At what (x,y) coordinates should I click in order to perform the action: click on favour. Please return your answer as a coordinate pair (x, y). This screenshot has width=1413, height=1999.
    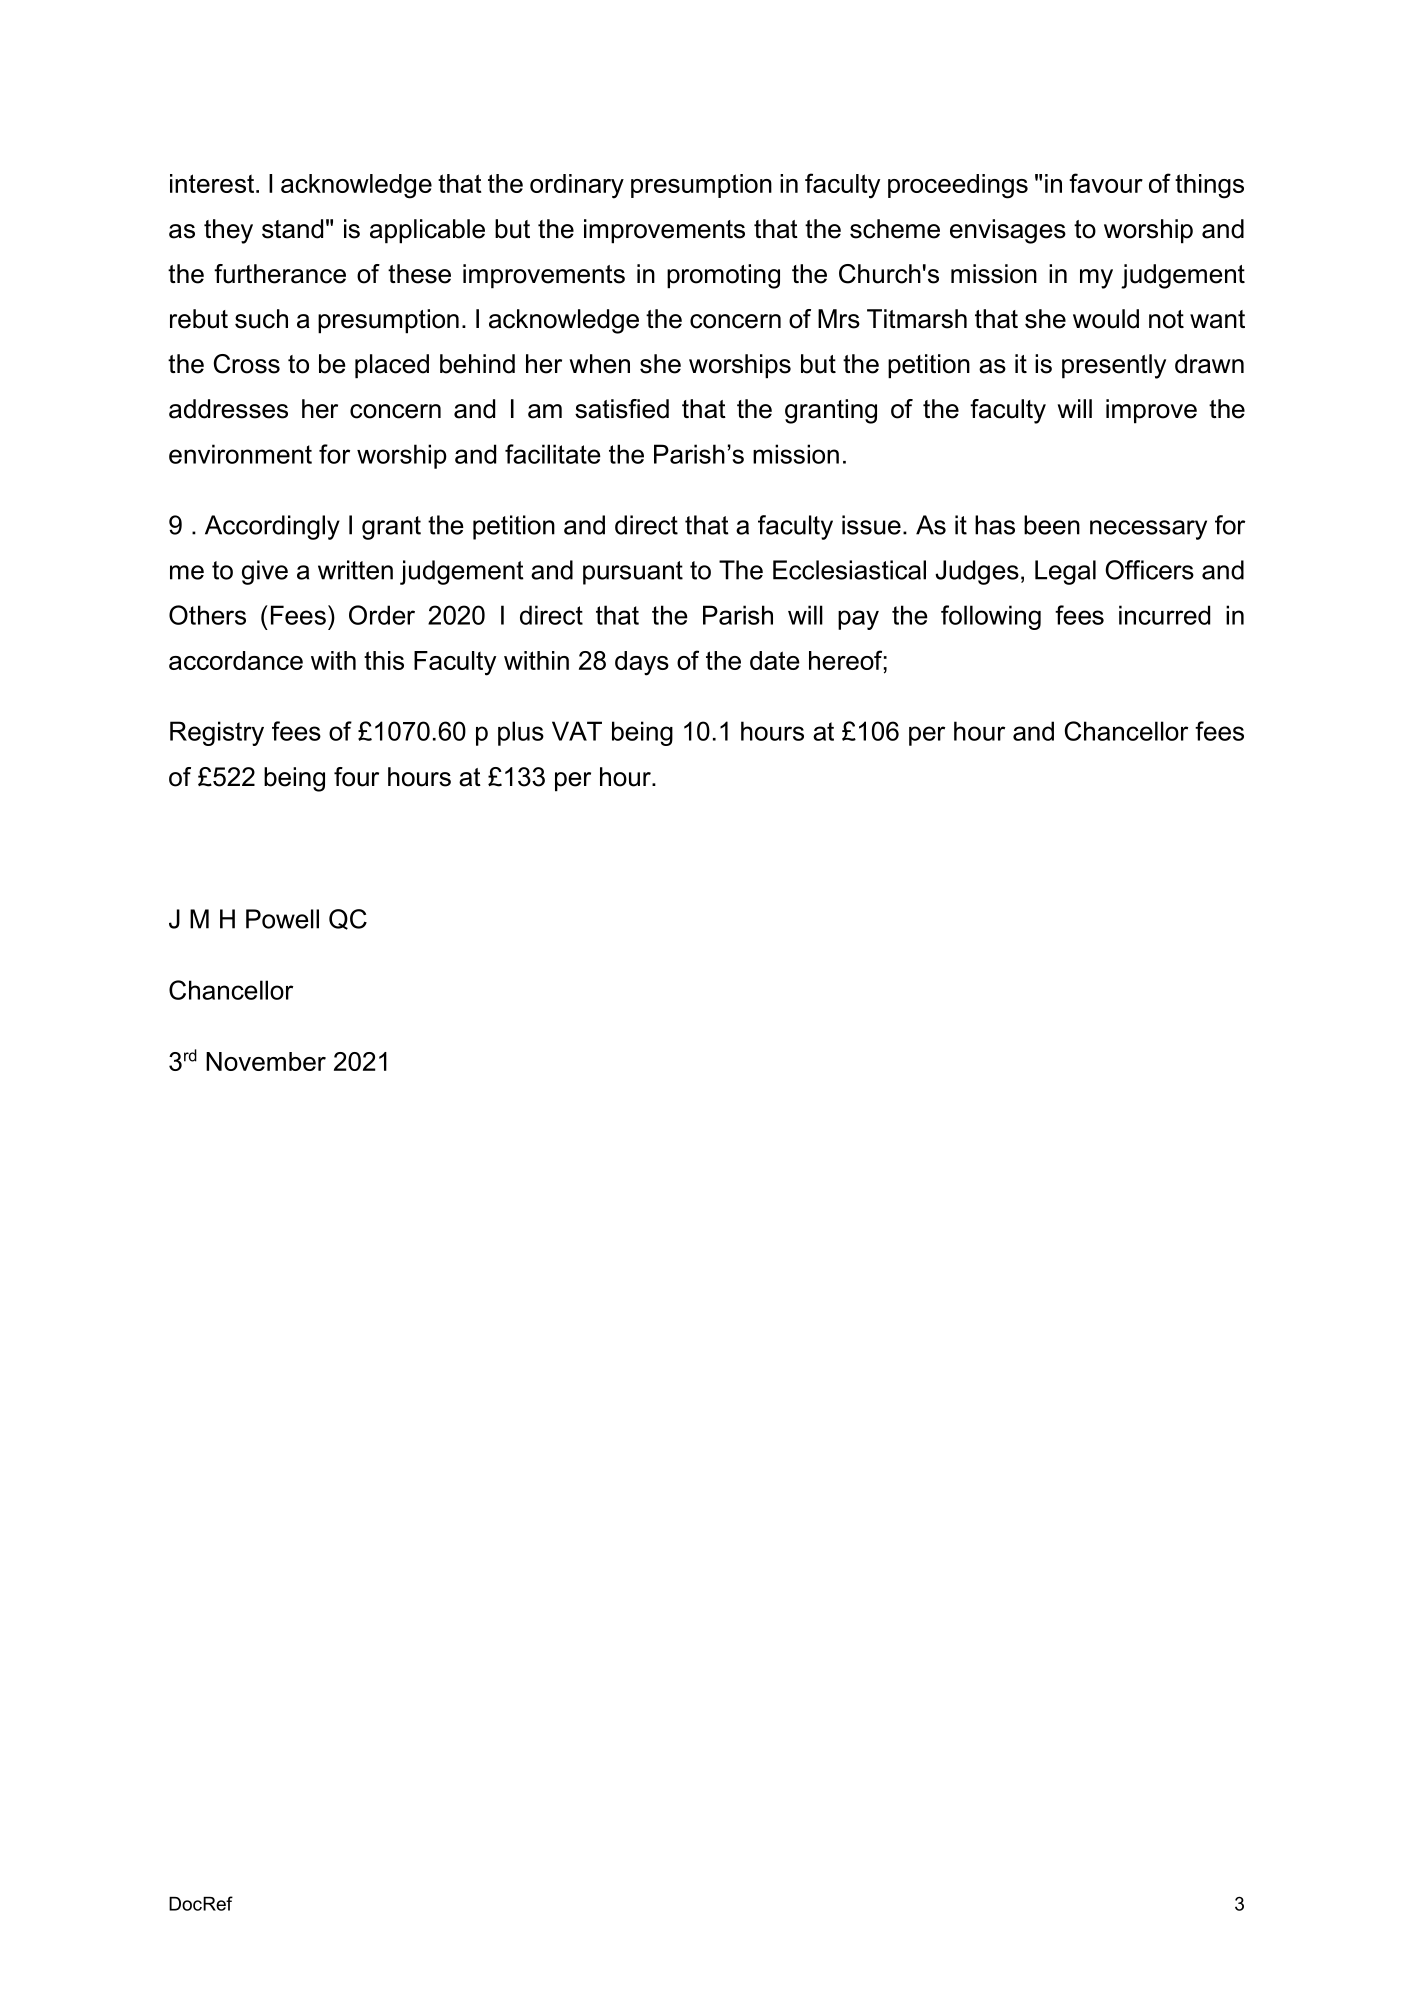
    Looking at the image, I should click on (1106, 183).
